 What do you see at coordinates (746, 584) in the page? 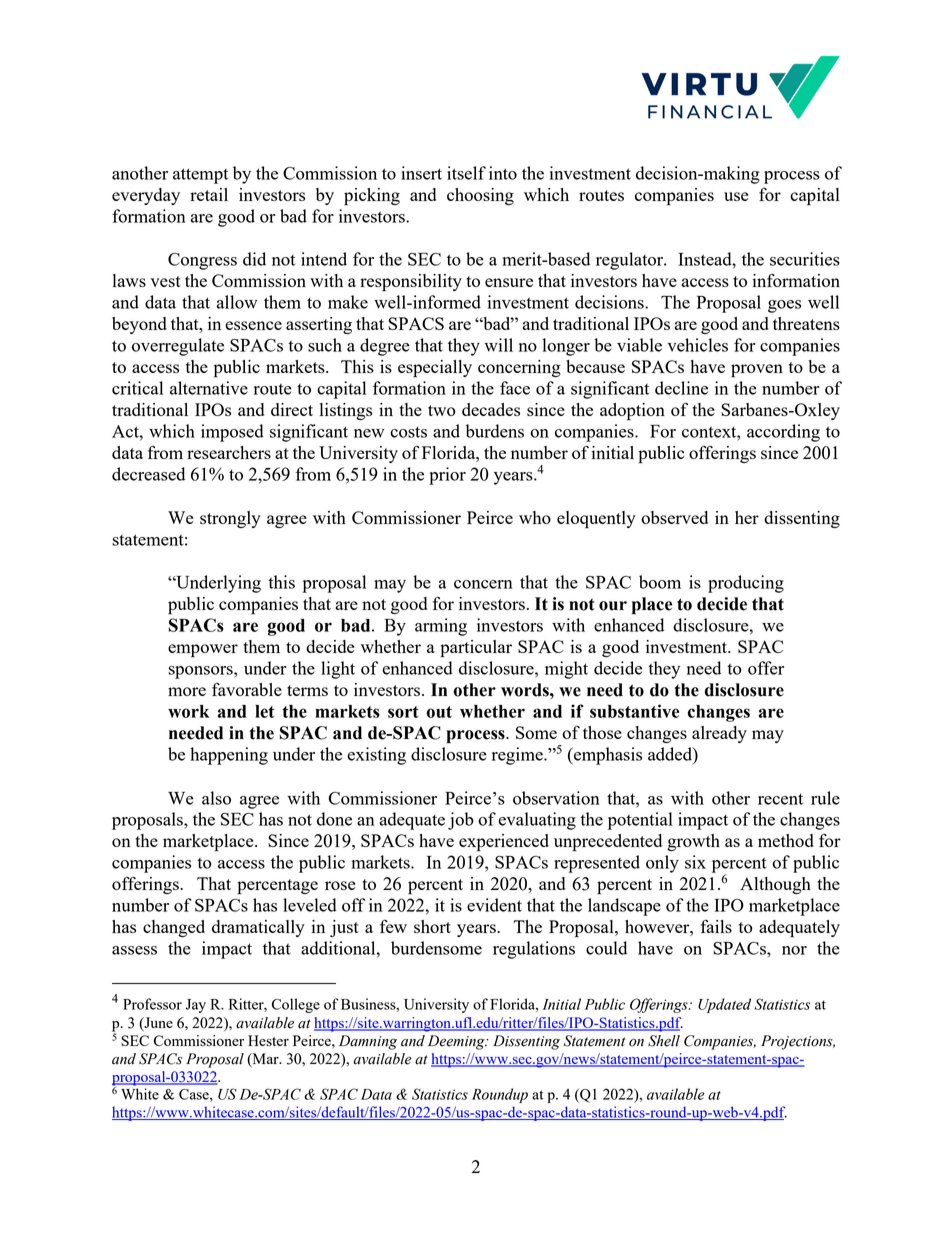
I see `producing` at bounding box center [746, 584].
